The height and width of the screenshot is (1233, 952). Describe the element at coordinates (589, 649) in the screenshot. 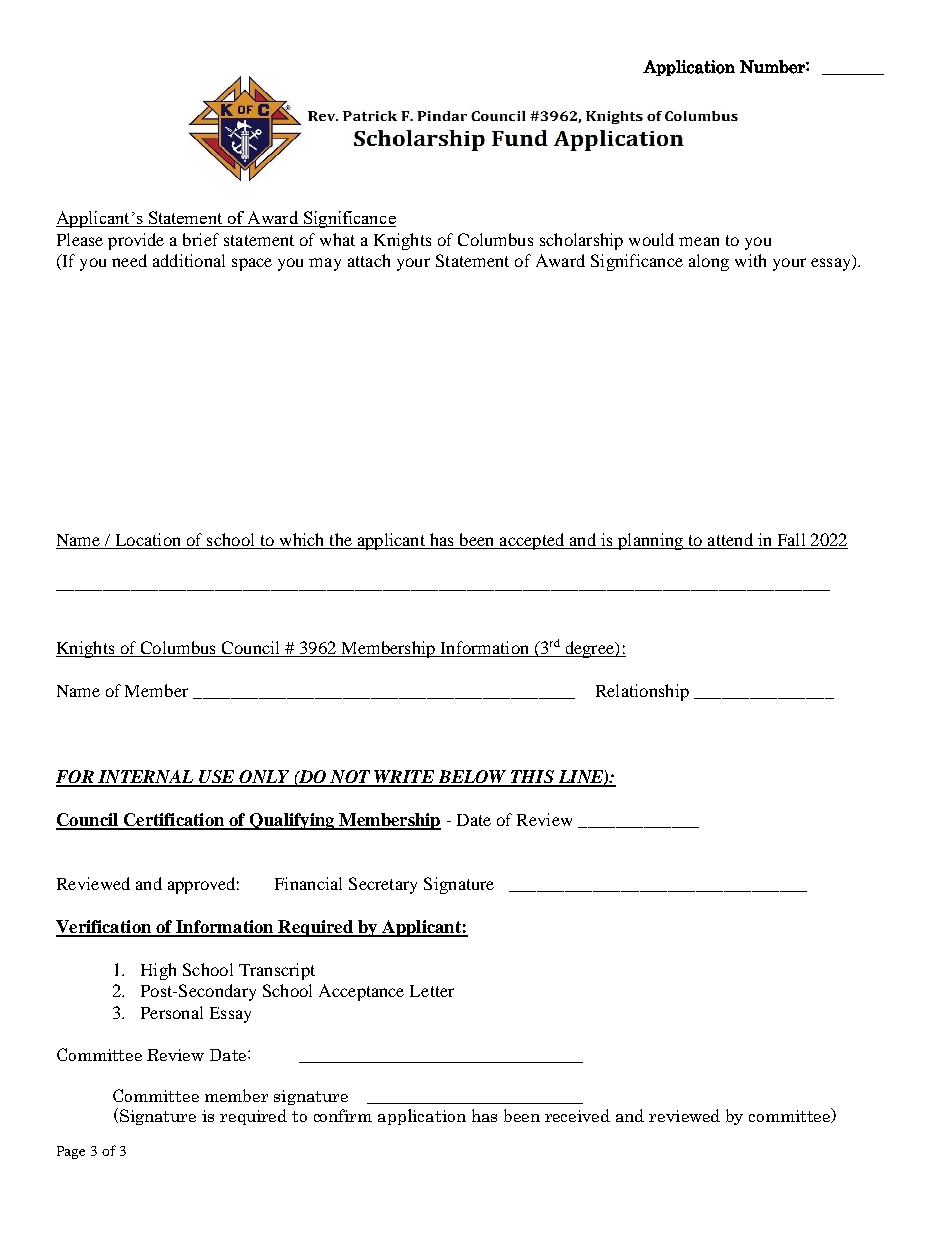

I see `degree` at that location.
